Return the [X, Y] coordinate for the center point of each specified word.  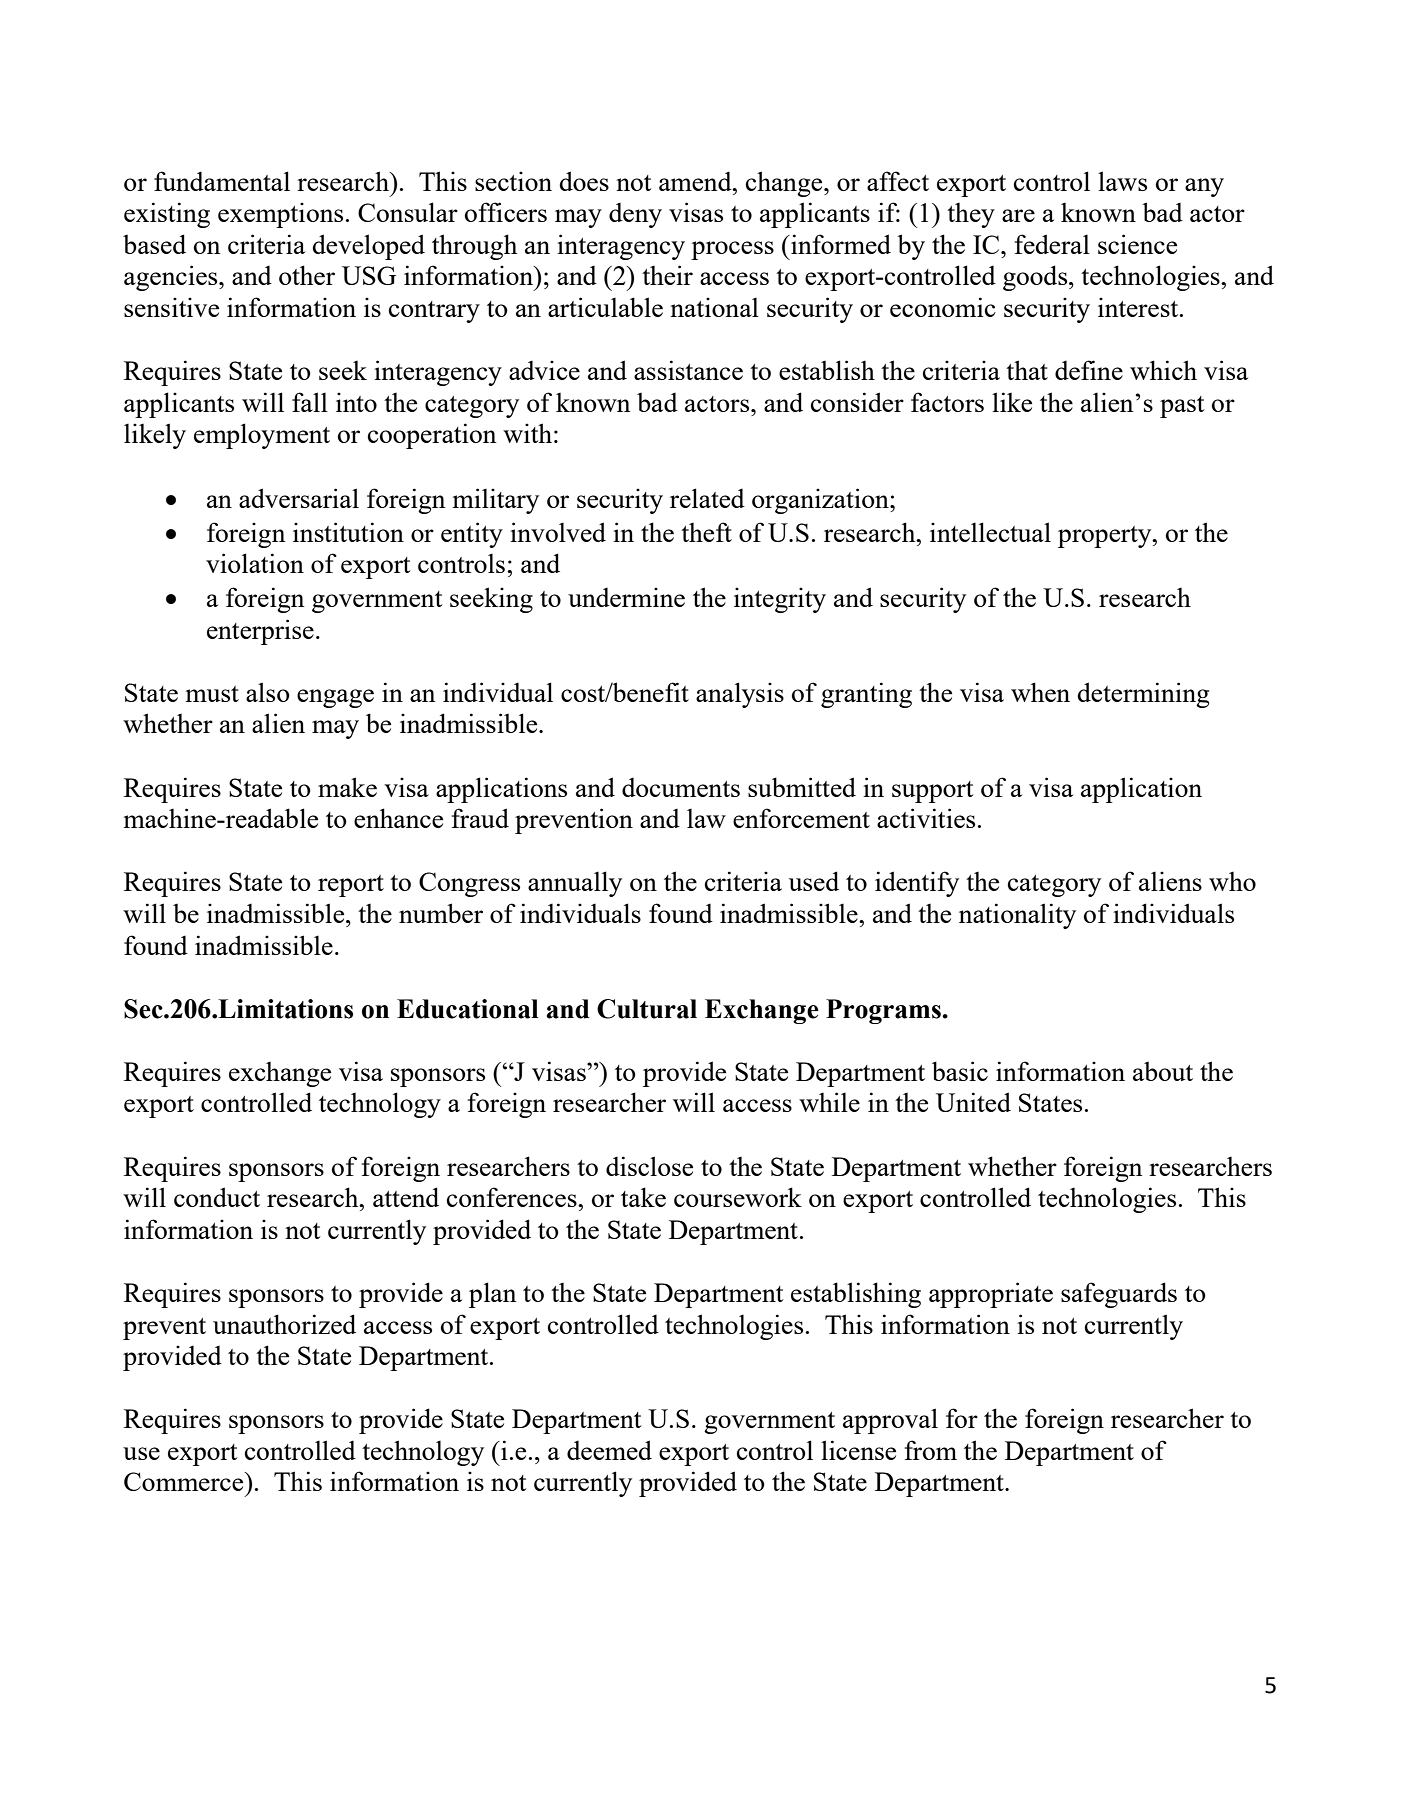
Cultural [647, 1009]
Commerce [185, 1481]
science [1137, 244]
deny [635, 215]
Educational [467, 1009]
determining [1143, 695]
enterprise [260, 632]
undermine [626, 597]
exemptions [280, 215]
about [1163, 1071]
